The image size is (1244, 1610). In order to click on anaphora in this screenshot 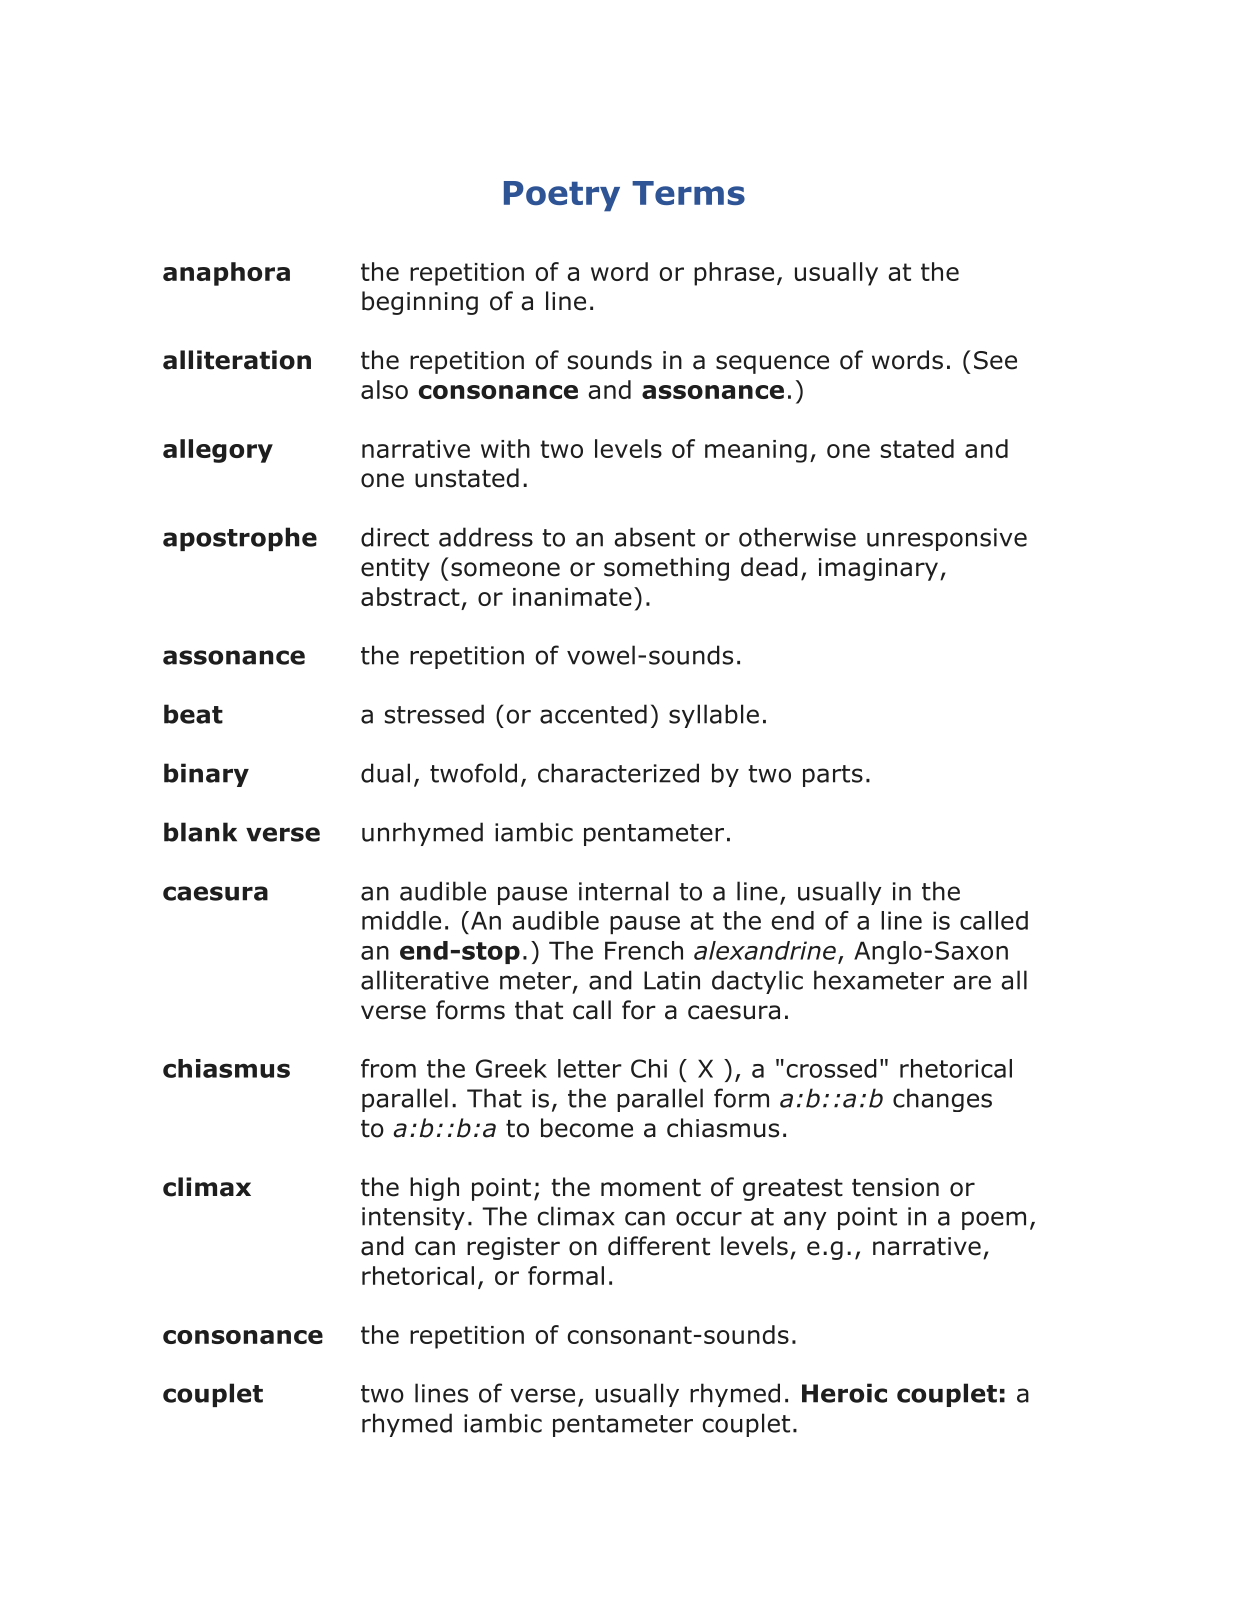, I will do `click(226, 274)`.
